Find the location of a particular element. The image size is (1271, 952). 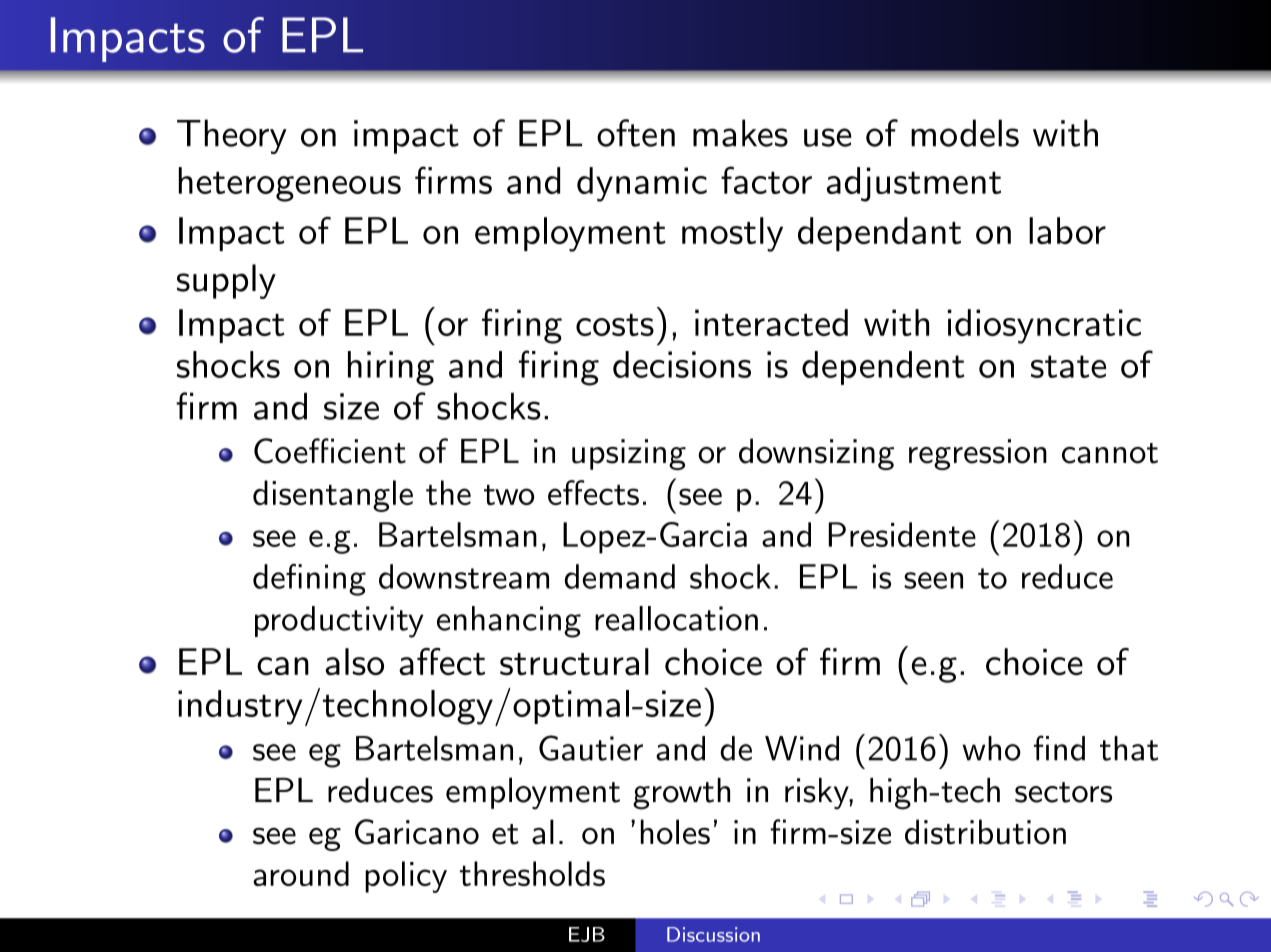

heterogeneous is located at coordinates (290, 184).
